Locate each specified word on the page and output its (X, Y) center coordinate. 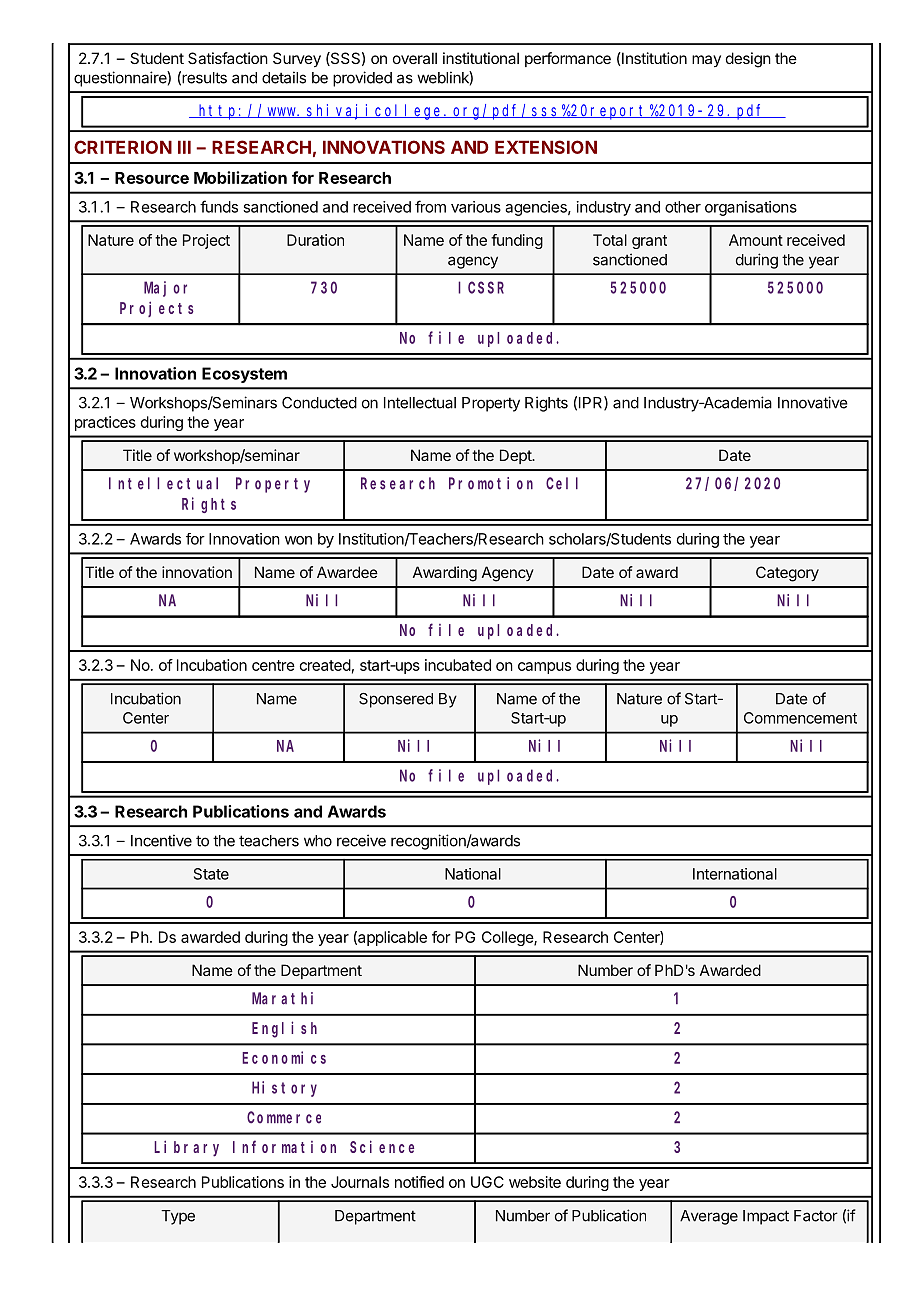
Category (787, 574)
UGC (487, 1182)
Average (709, 1217)
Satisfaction (228, 58)
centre (273, 665)
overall (415, 58)
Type (178, 1217)
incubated (458, 665)
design (748, 60)
